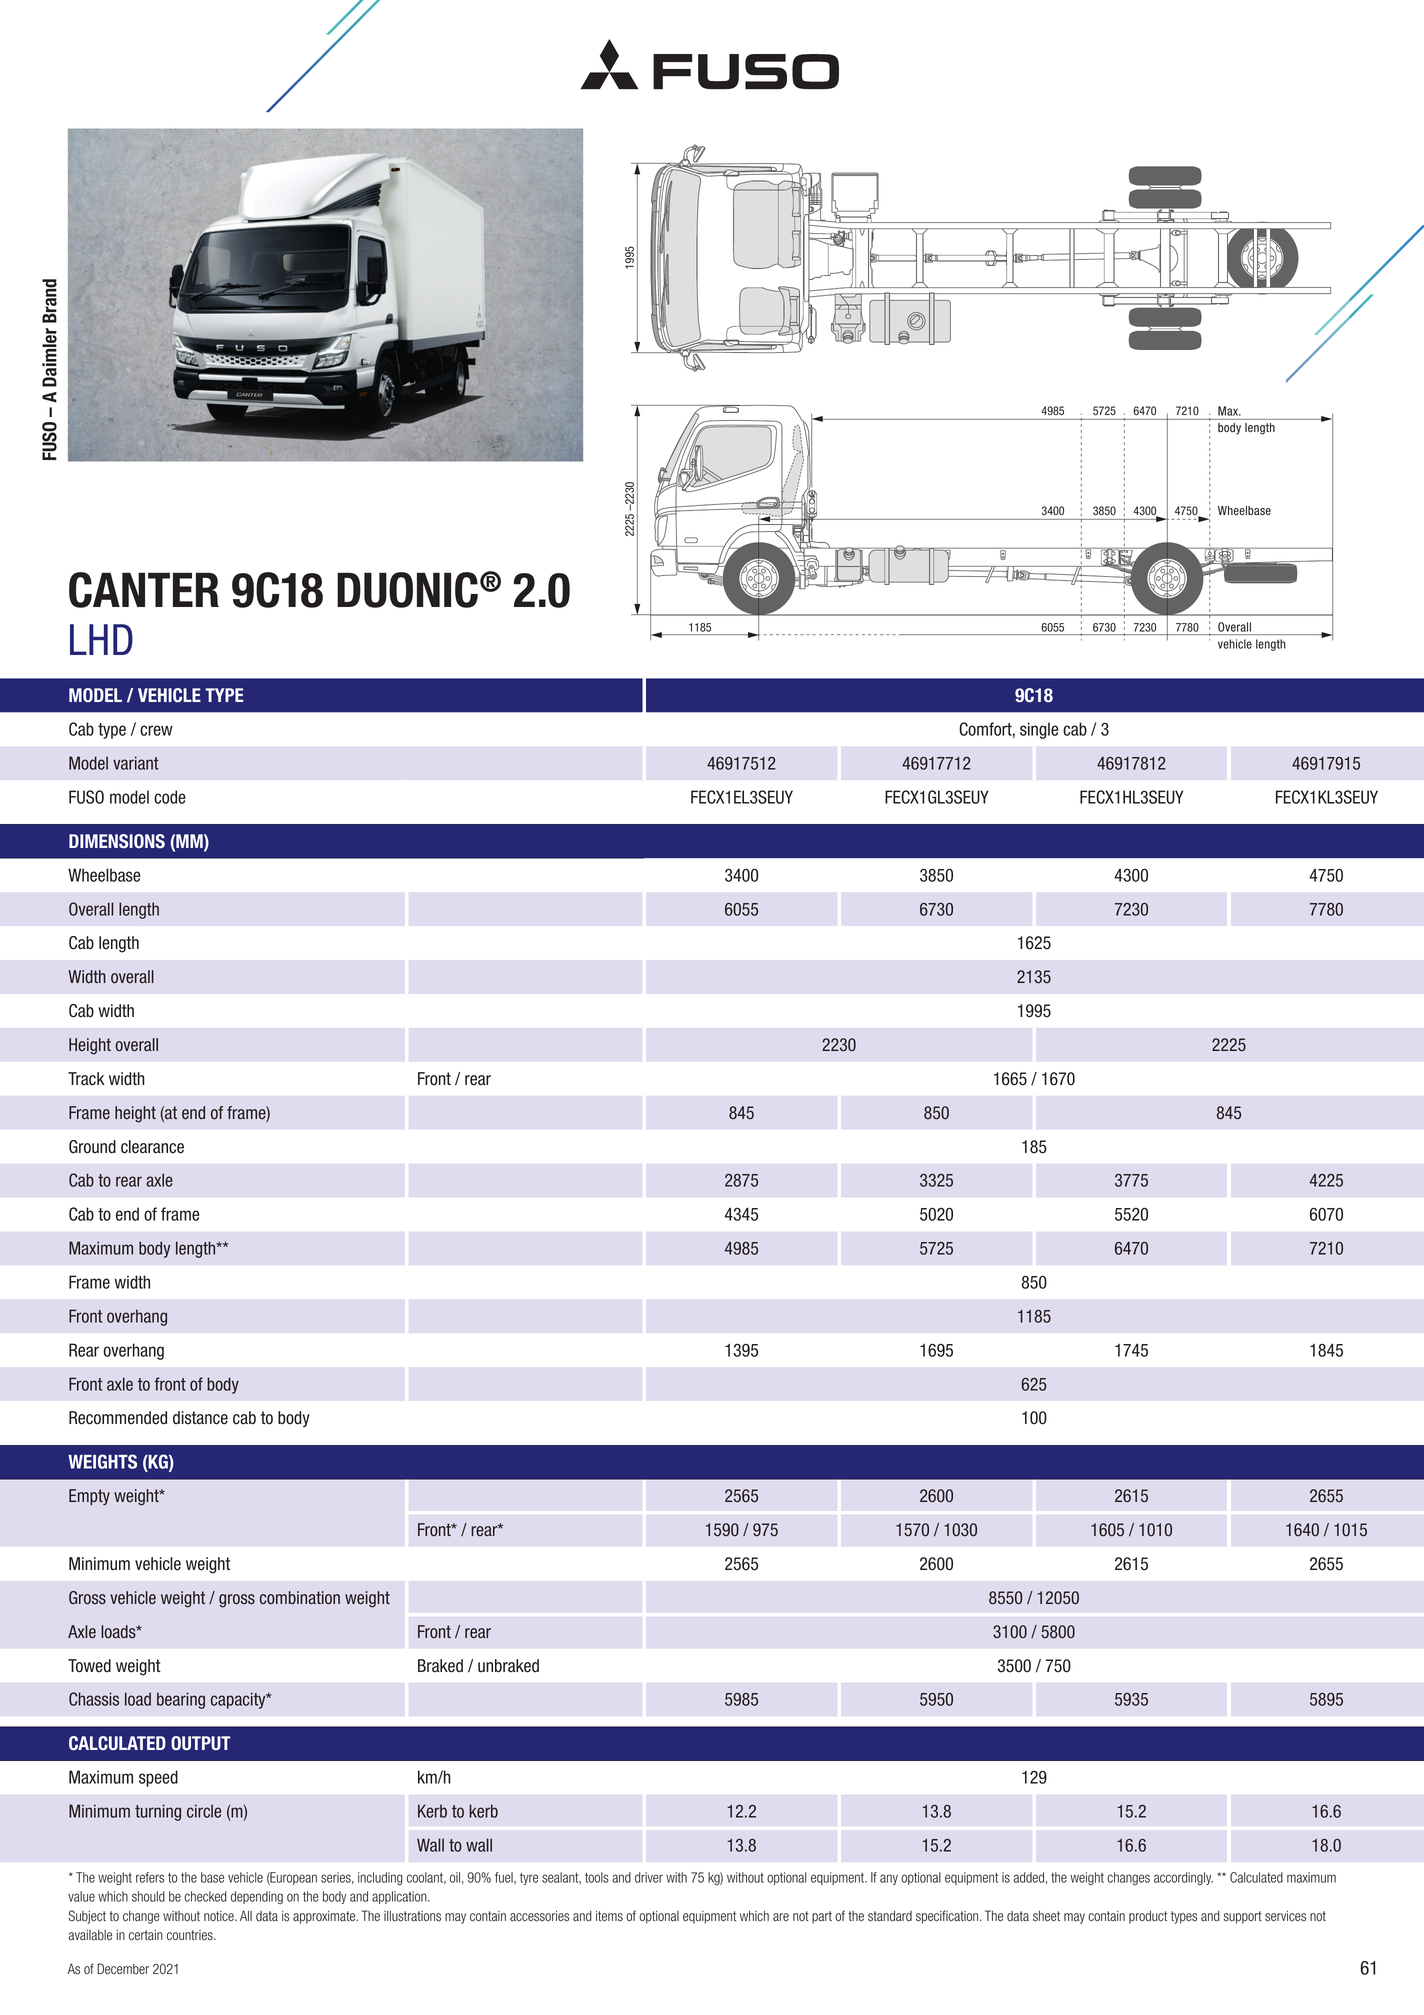  Describe the element at coordinates (170, 797) in the page. I see `code` at that location.
